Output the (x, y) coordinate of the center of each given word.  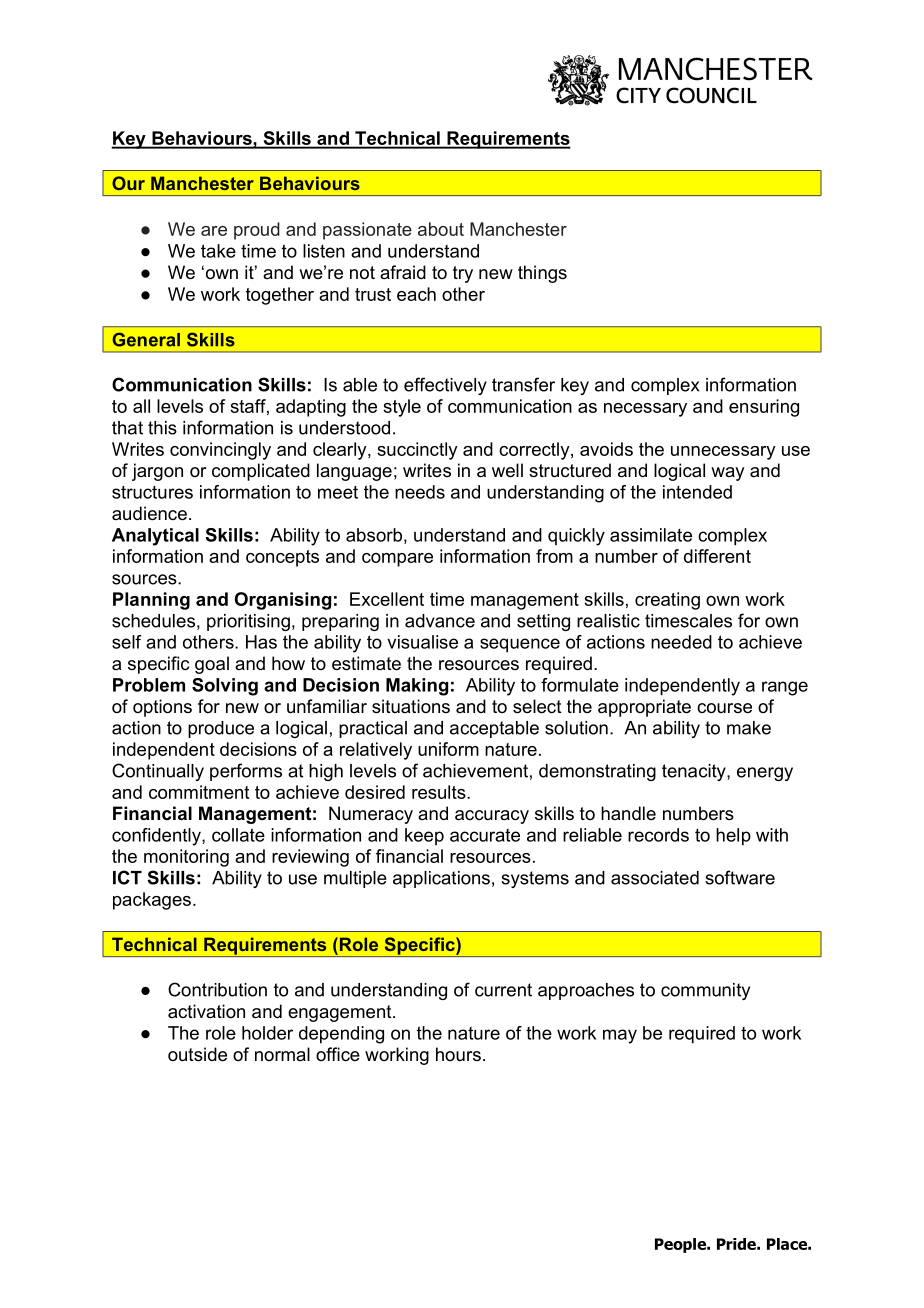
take (218, 251)
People (681, 1245)
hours (458, 1054)
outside (197, 1054)
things (542, 274)
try (463, 274)
